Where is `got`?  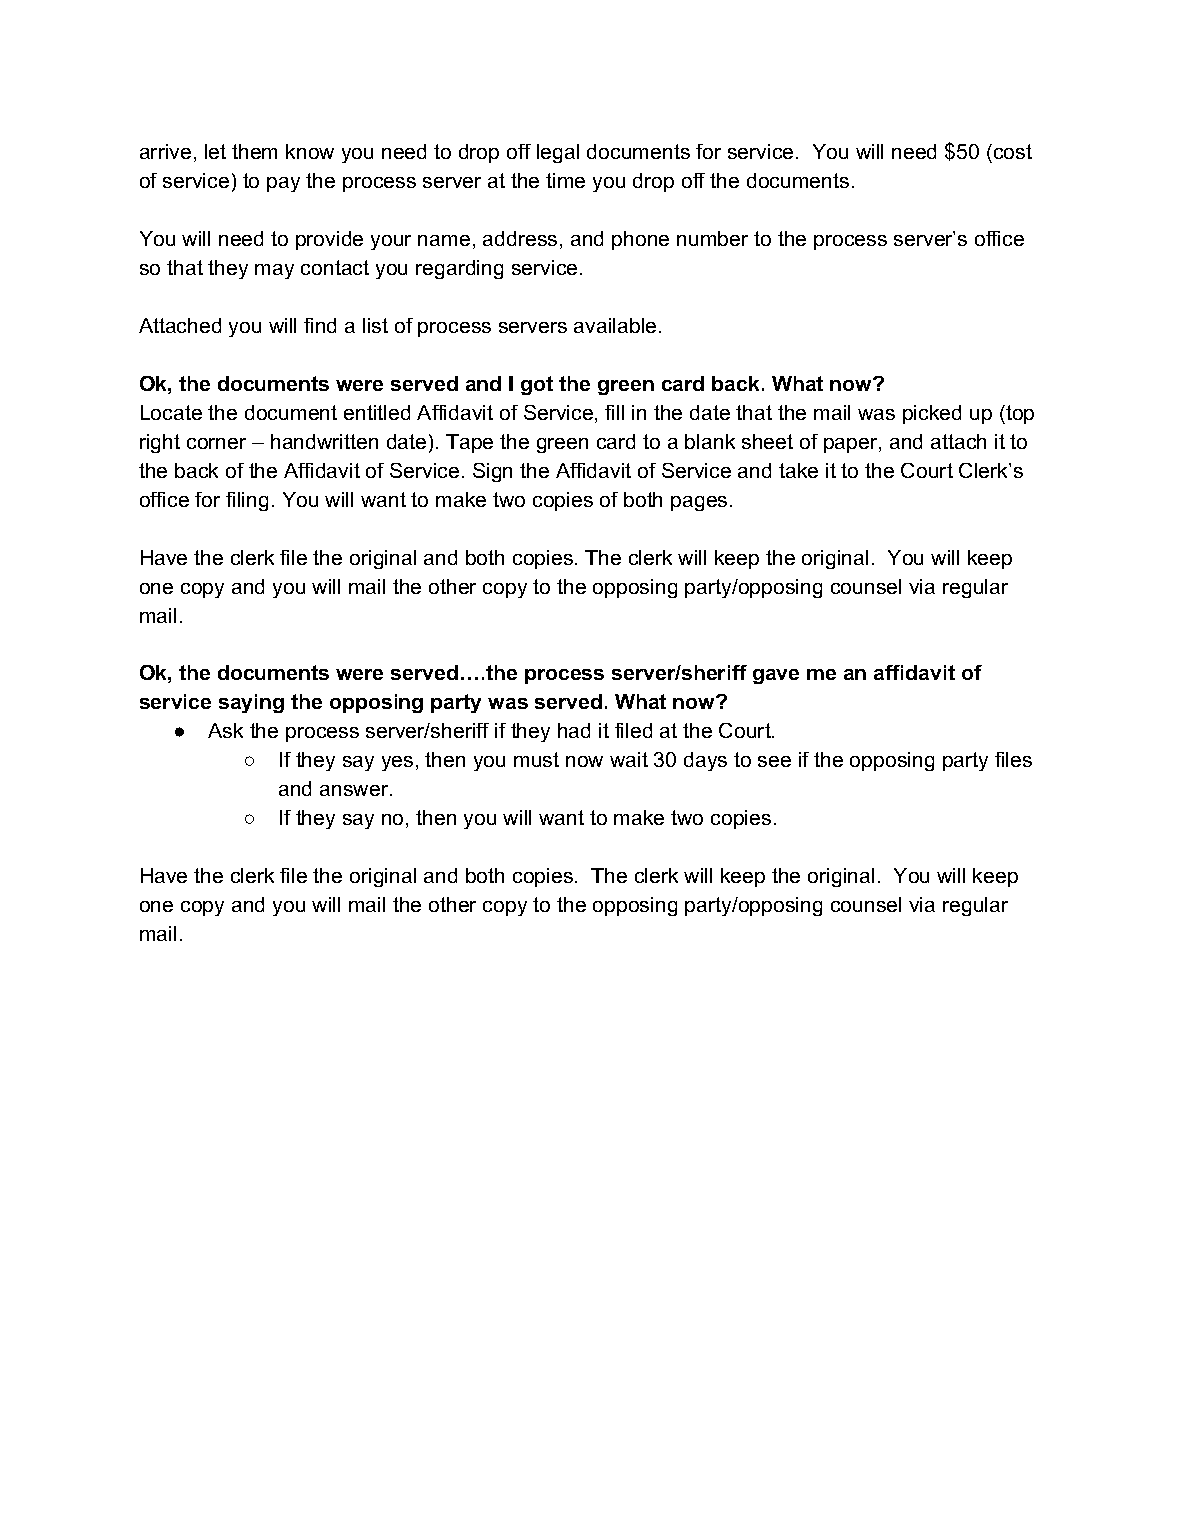 got is located at coordinates (537, 385).
